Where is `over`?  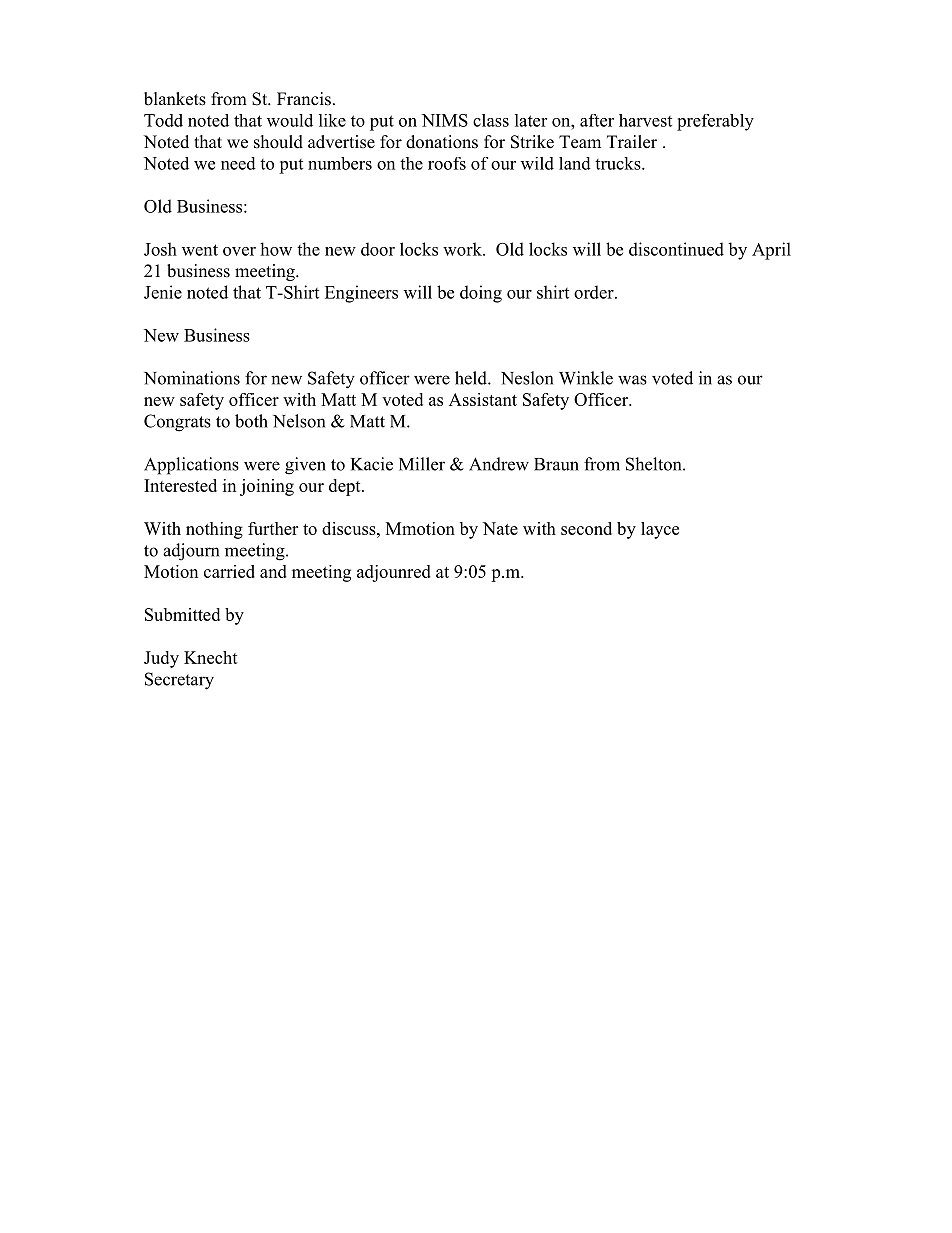 over is located at coordinates (239, 251).
